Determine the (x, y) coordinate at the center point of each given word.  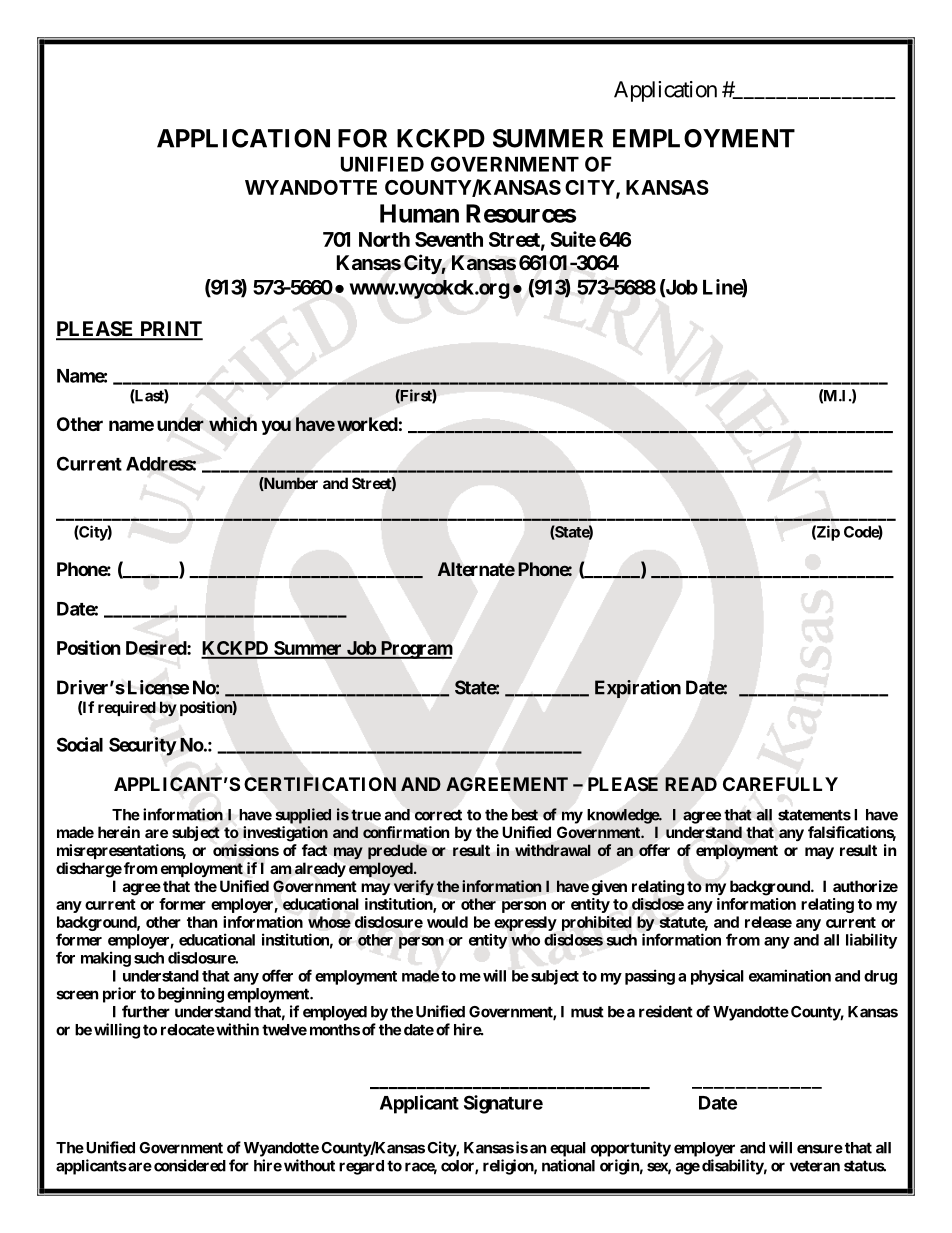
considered (190, 1165)
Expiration (638, 689)
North (384, 239)
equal (568, 1149)
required (127, 708)
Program (415, 650)
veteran (815, 1166)
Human (419, 213)
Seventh (449, 239)
